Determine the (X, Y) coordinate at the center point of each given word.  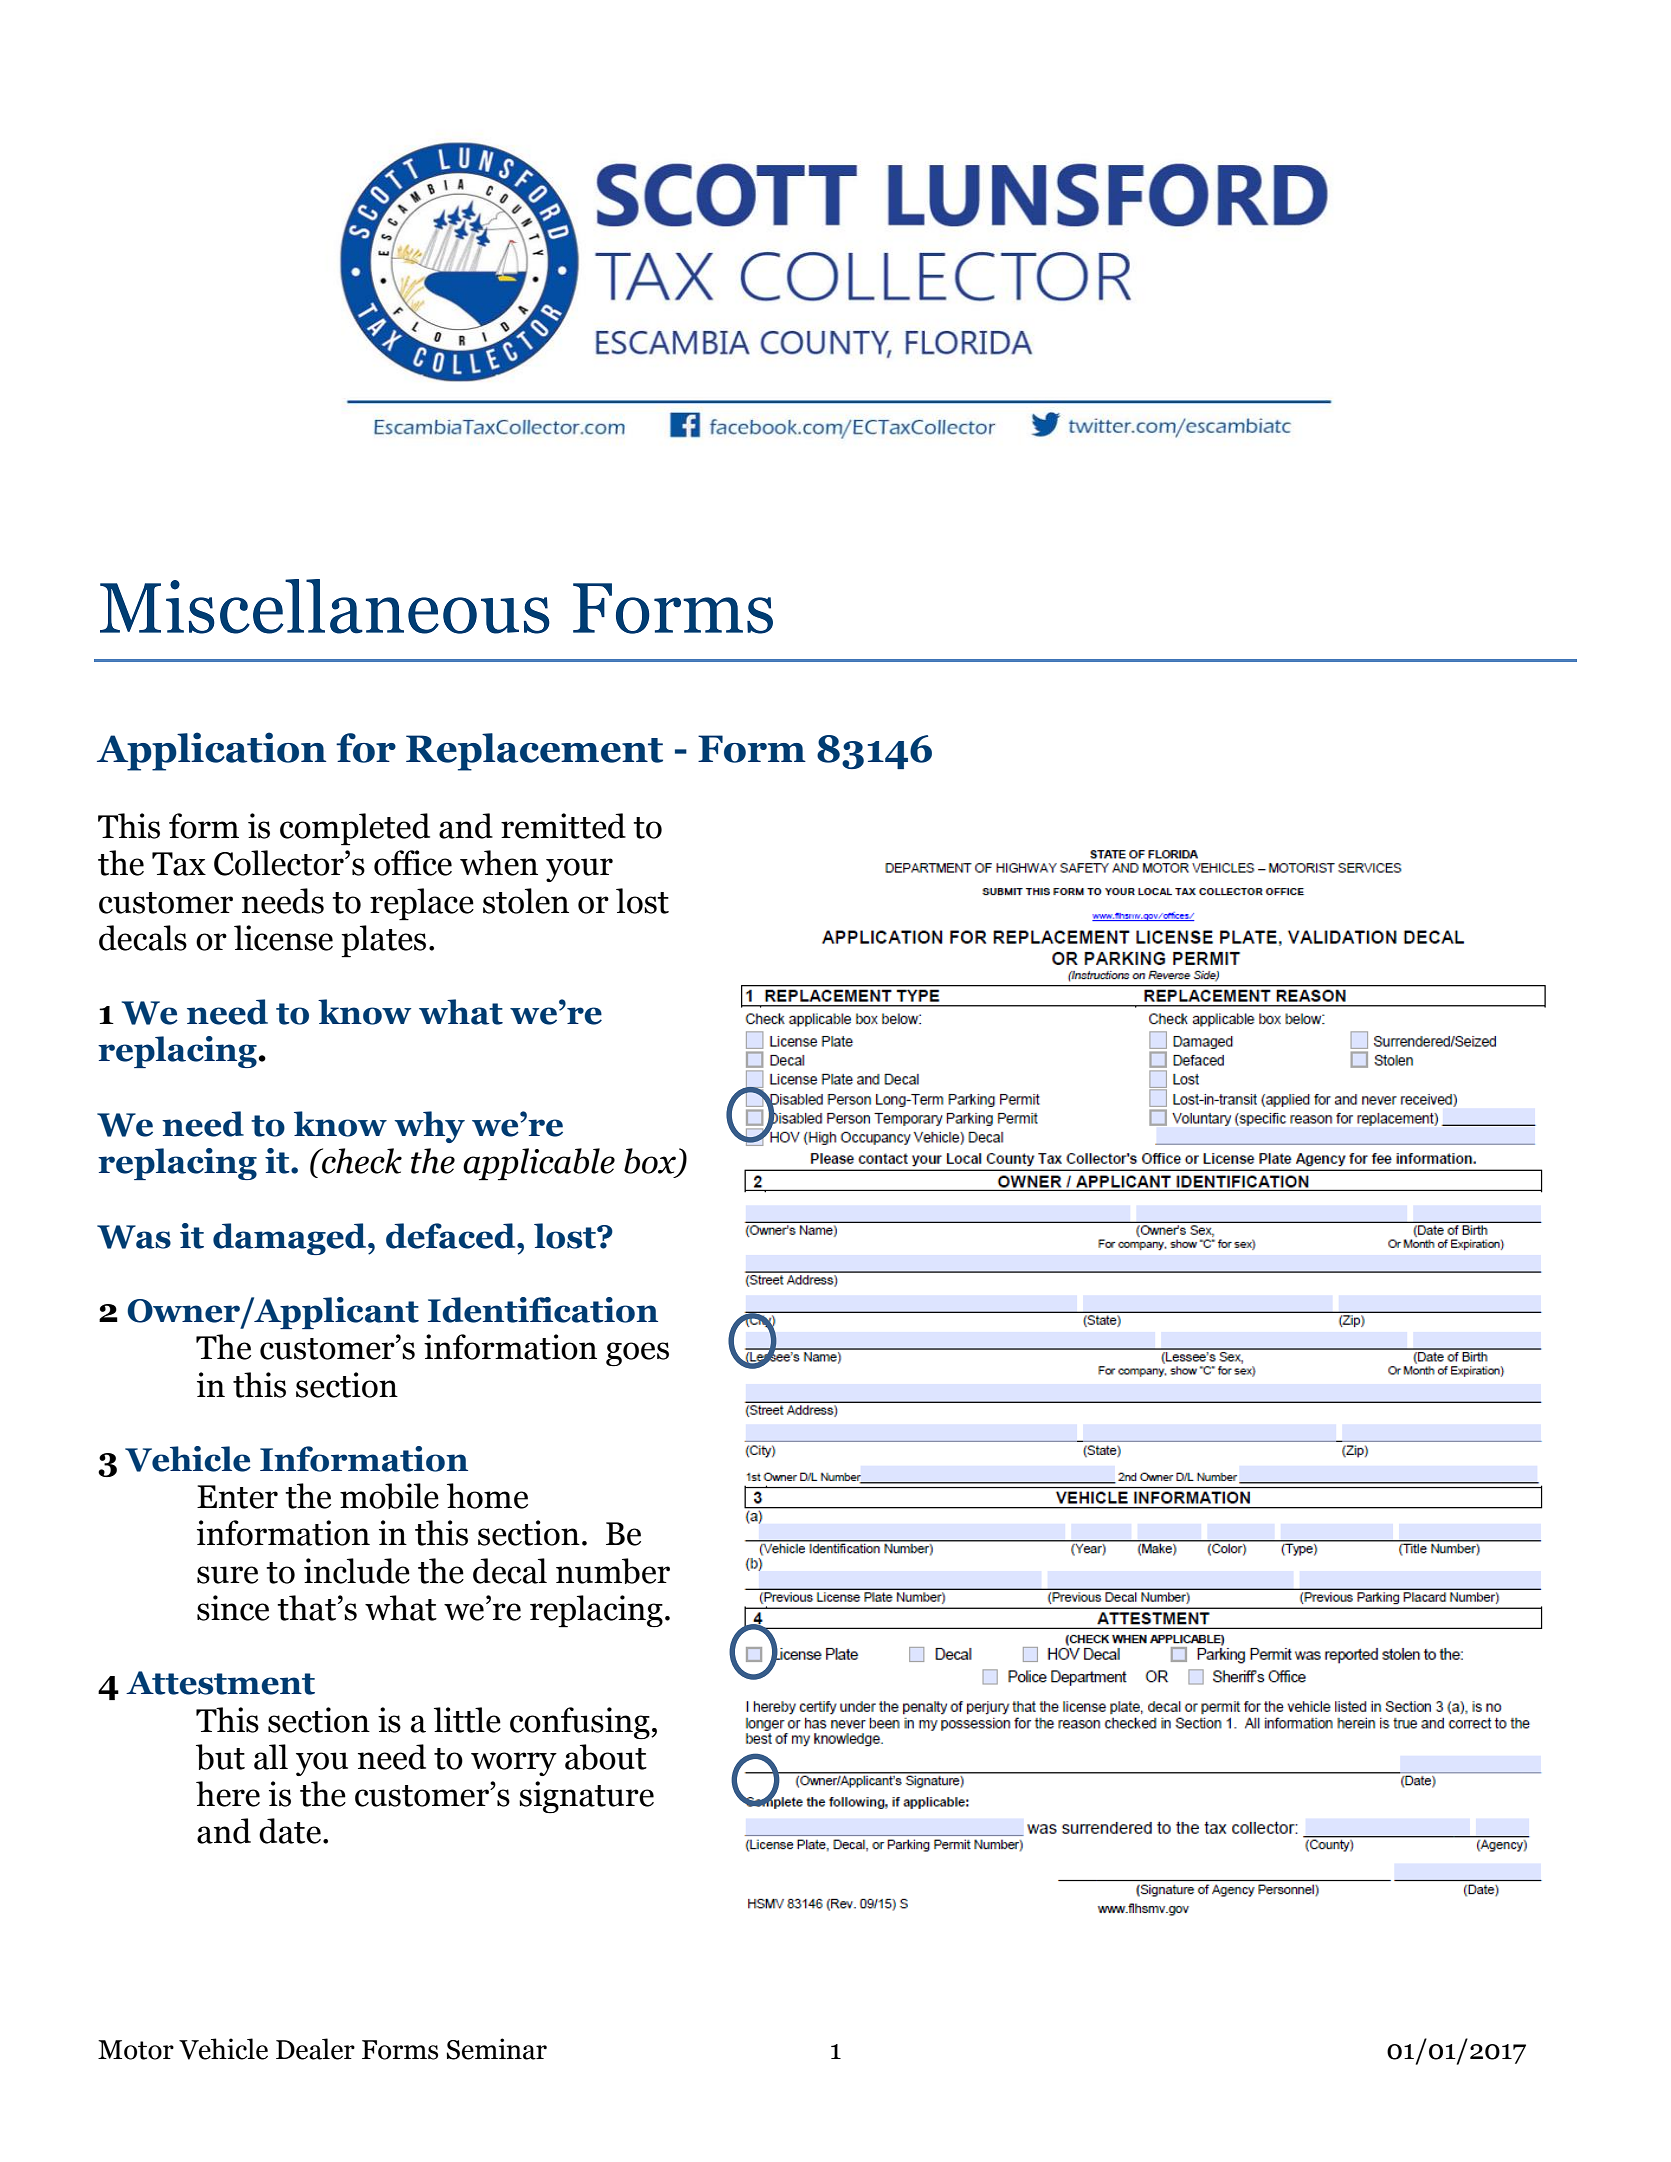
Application (211, 751)
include (357, 1571)
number (613, 1571)
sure (227, 1575)
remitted (563, 826)
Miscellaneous (325, 606)
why (429, 1127)
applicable (539, 1164)
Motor (136, 2050)
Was (134, 1237)
